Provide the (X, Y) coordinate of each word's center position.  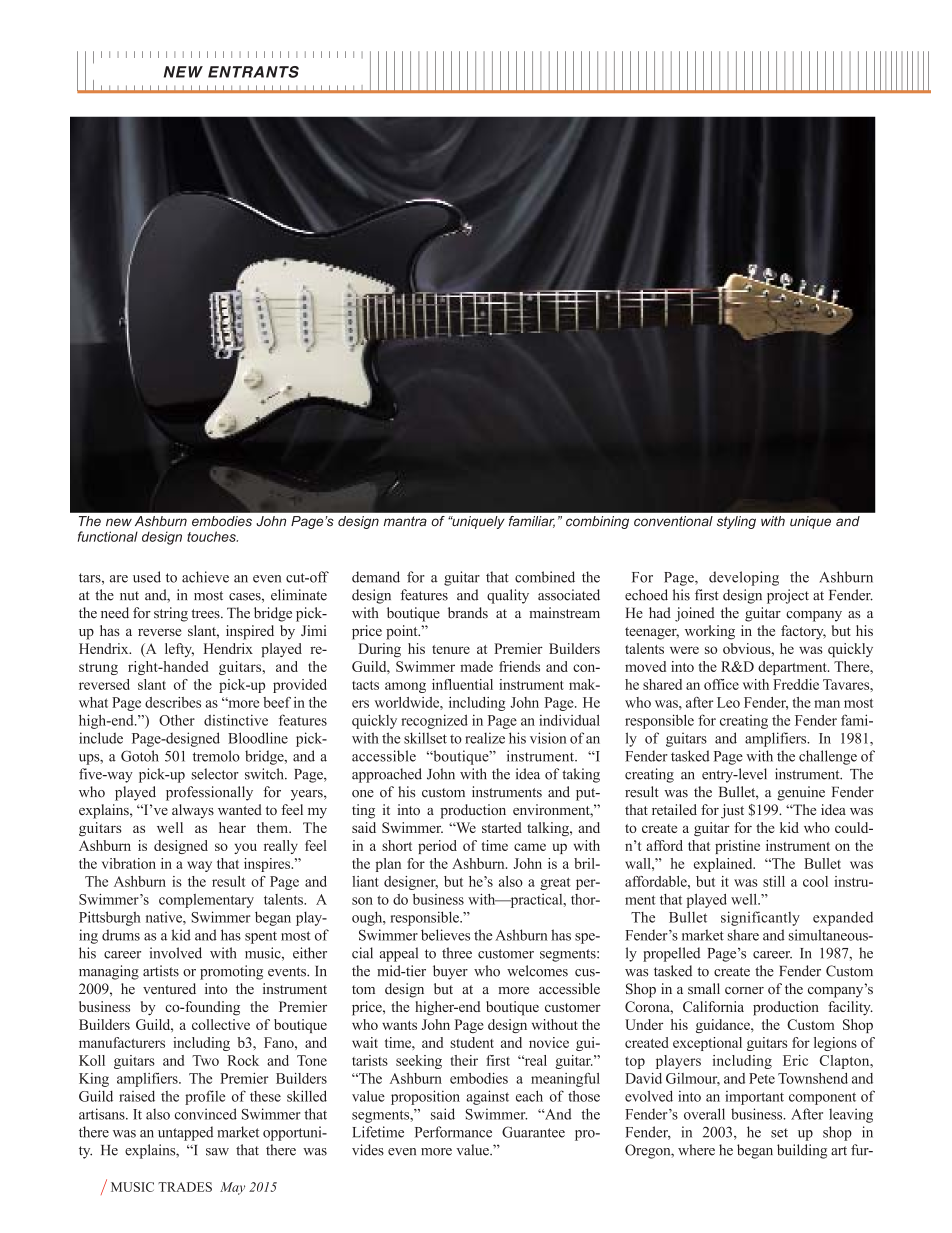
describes (173, 702)
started (502, 827)
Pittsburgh (110, 918)
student (472, 1042)
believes (445, 935)
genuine (801, 793)
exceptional (707, 1044)
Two (205, 1060)
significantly (760, 918)
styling (736, 522)
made (476, 666)
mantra (405, 521)
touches (212, 536)
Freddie (796, 684)
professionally (209, 793)
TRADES (185, 1187)
